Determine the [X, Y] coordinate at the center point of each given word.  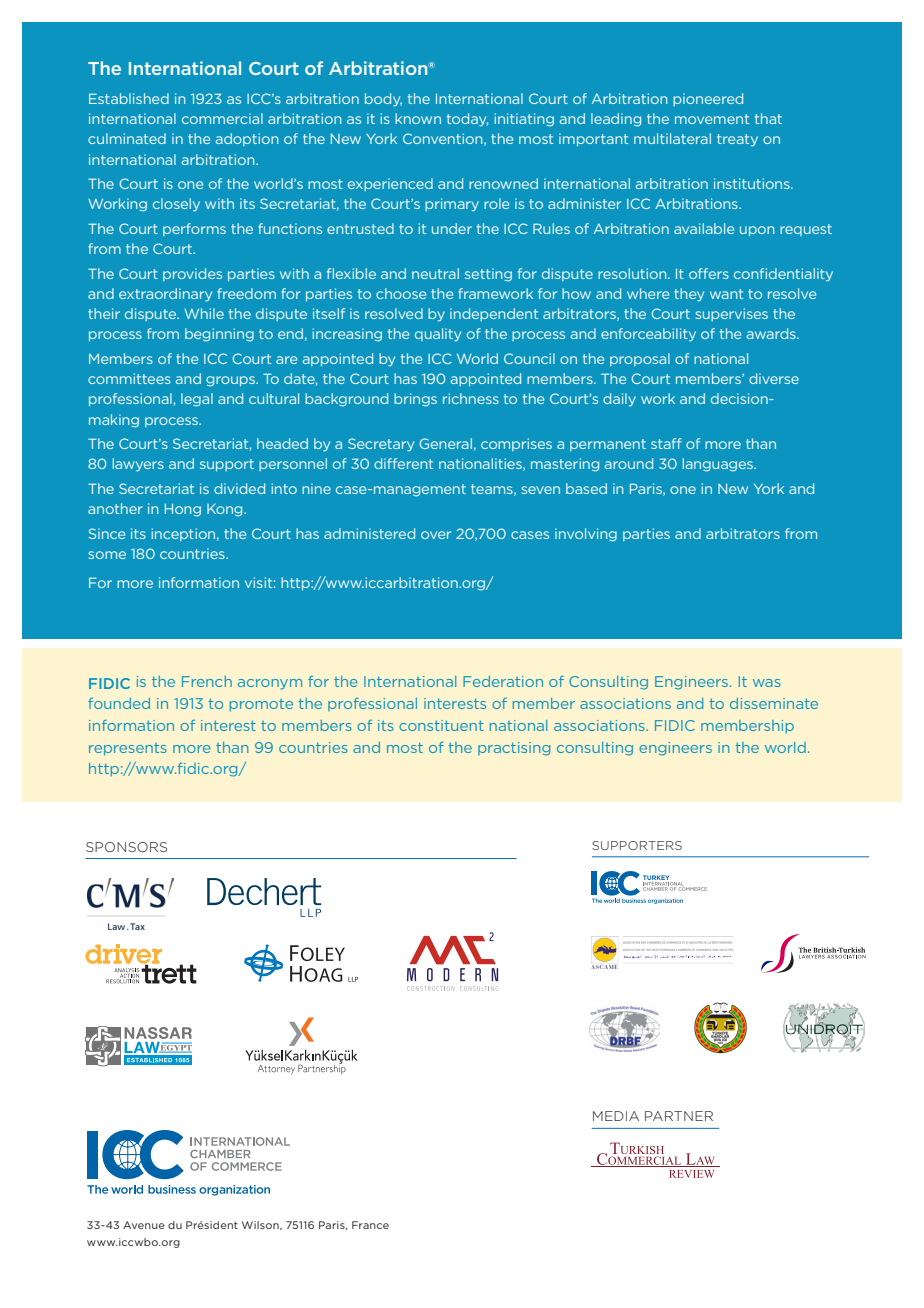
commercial [222, 118]
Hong [183, 510]
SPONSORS [126, 847]
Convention [444, 139]
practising [514, 749]
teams [493, 490]
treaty [737, 140]
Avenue [144, 1225]
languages [719, 465]
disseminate [774, 703]
